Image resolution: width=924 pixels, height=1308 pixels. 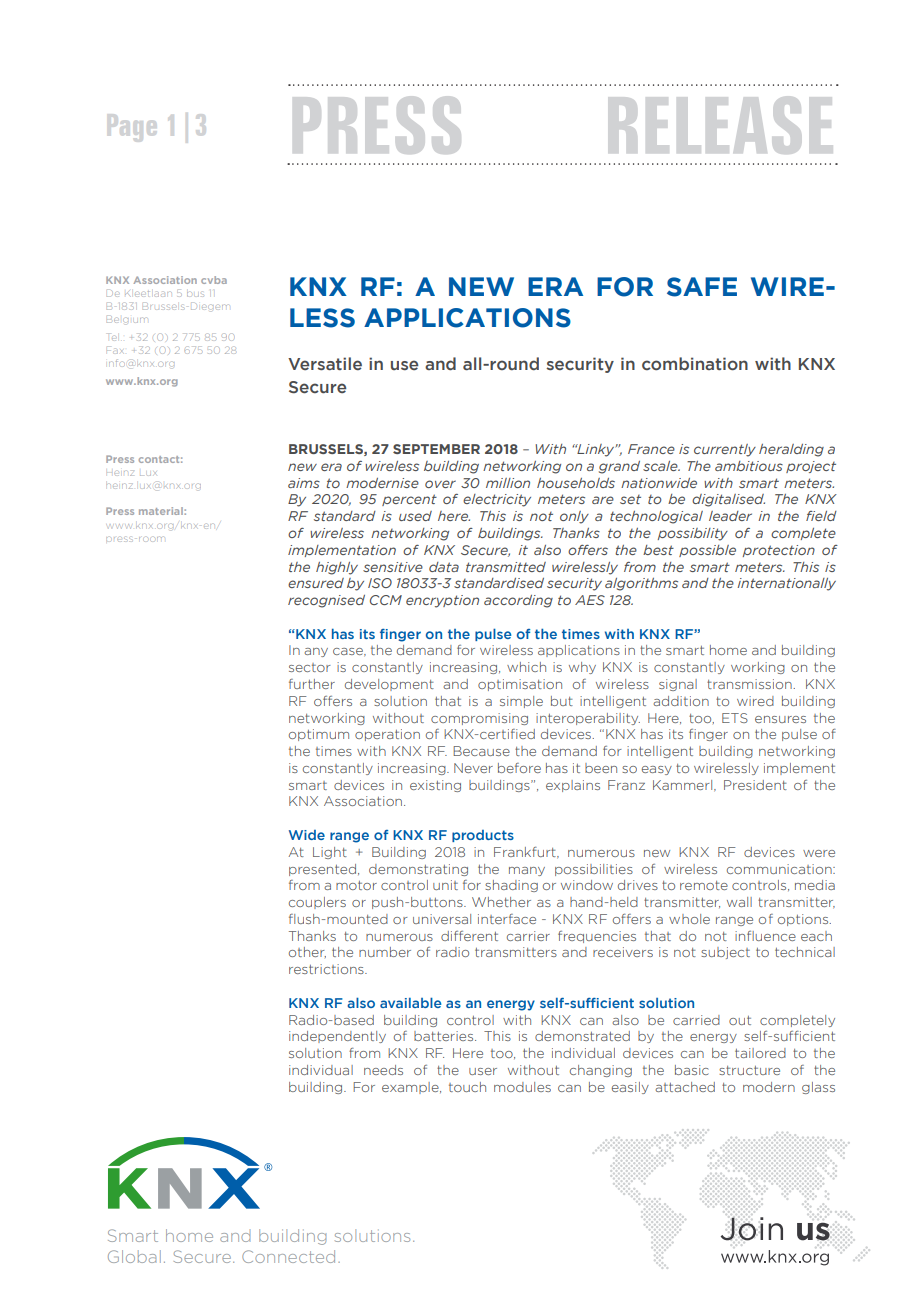 What do you see at coordinates (755, 785) in the document?
I see `President` at bounding box center [755, 785].
